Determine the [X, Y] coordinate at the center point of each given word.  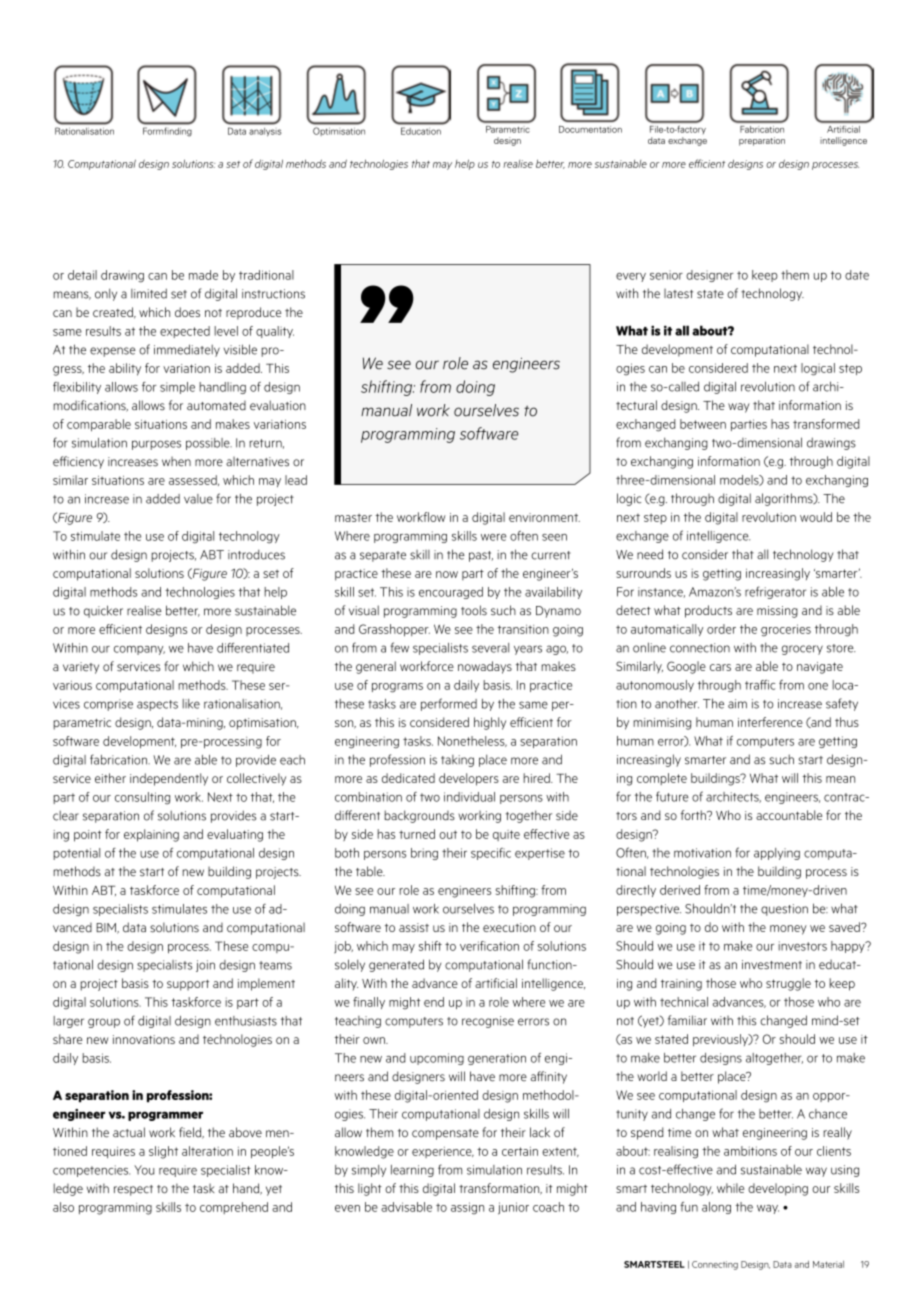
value [198, 499]
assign [467, 1208]
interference [770, 722]
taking [457, 761]
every [631, 277]
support [188, 985]
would [816, 517]
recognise [488, 1022]
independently [169, 779]
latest [678, 294]
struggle [788, 984]
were [493, 537]
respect [133, 1190]
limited [149, 293]
